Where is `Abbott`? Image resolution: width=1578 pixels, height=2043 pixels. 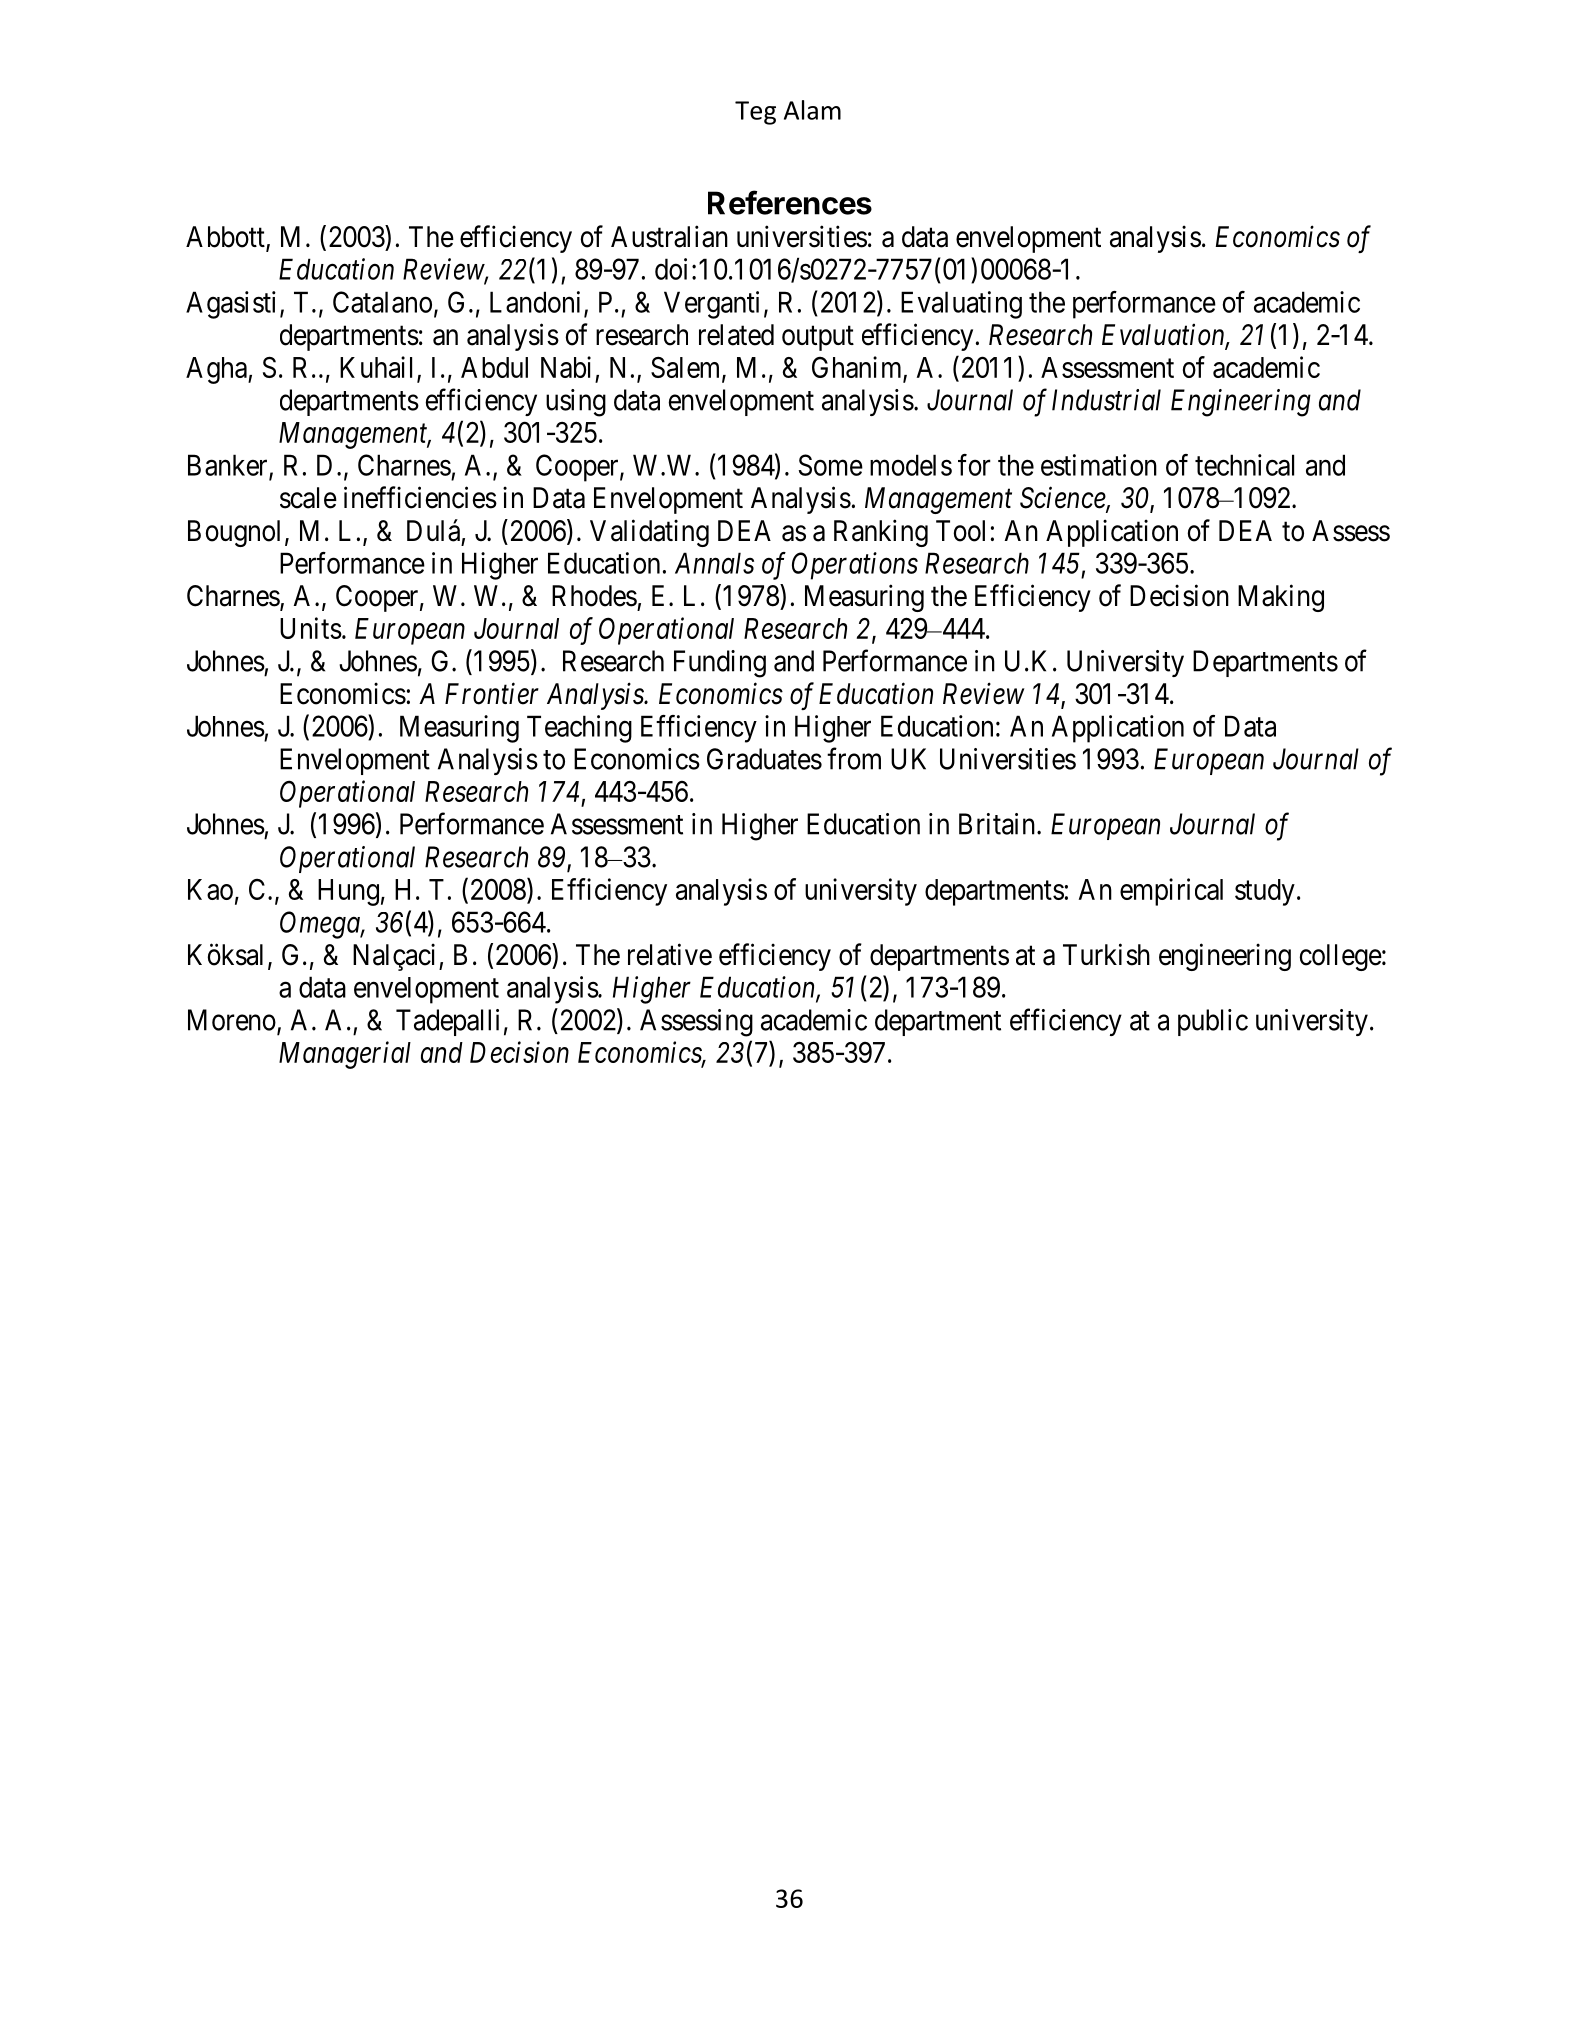 Abbott is located at coordinates (226, 238).
